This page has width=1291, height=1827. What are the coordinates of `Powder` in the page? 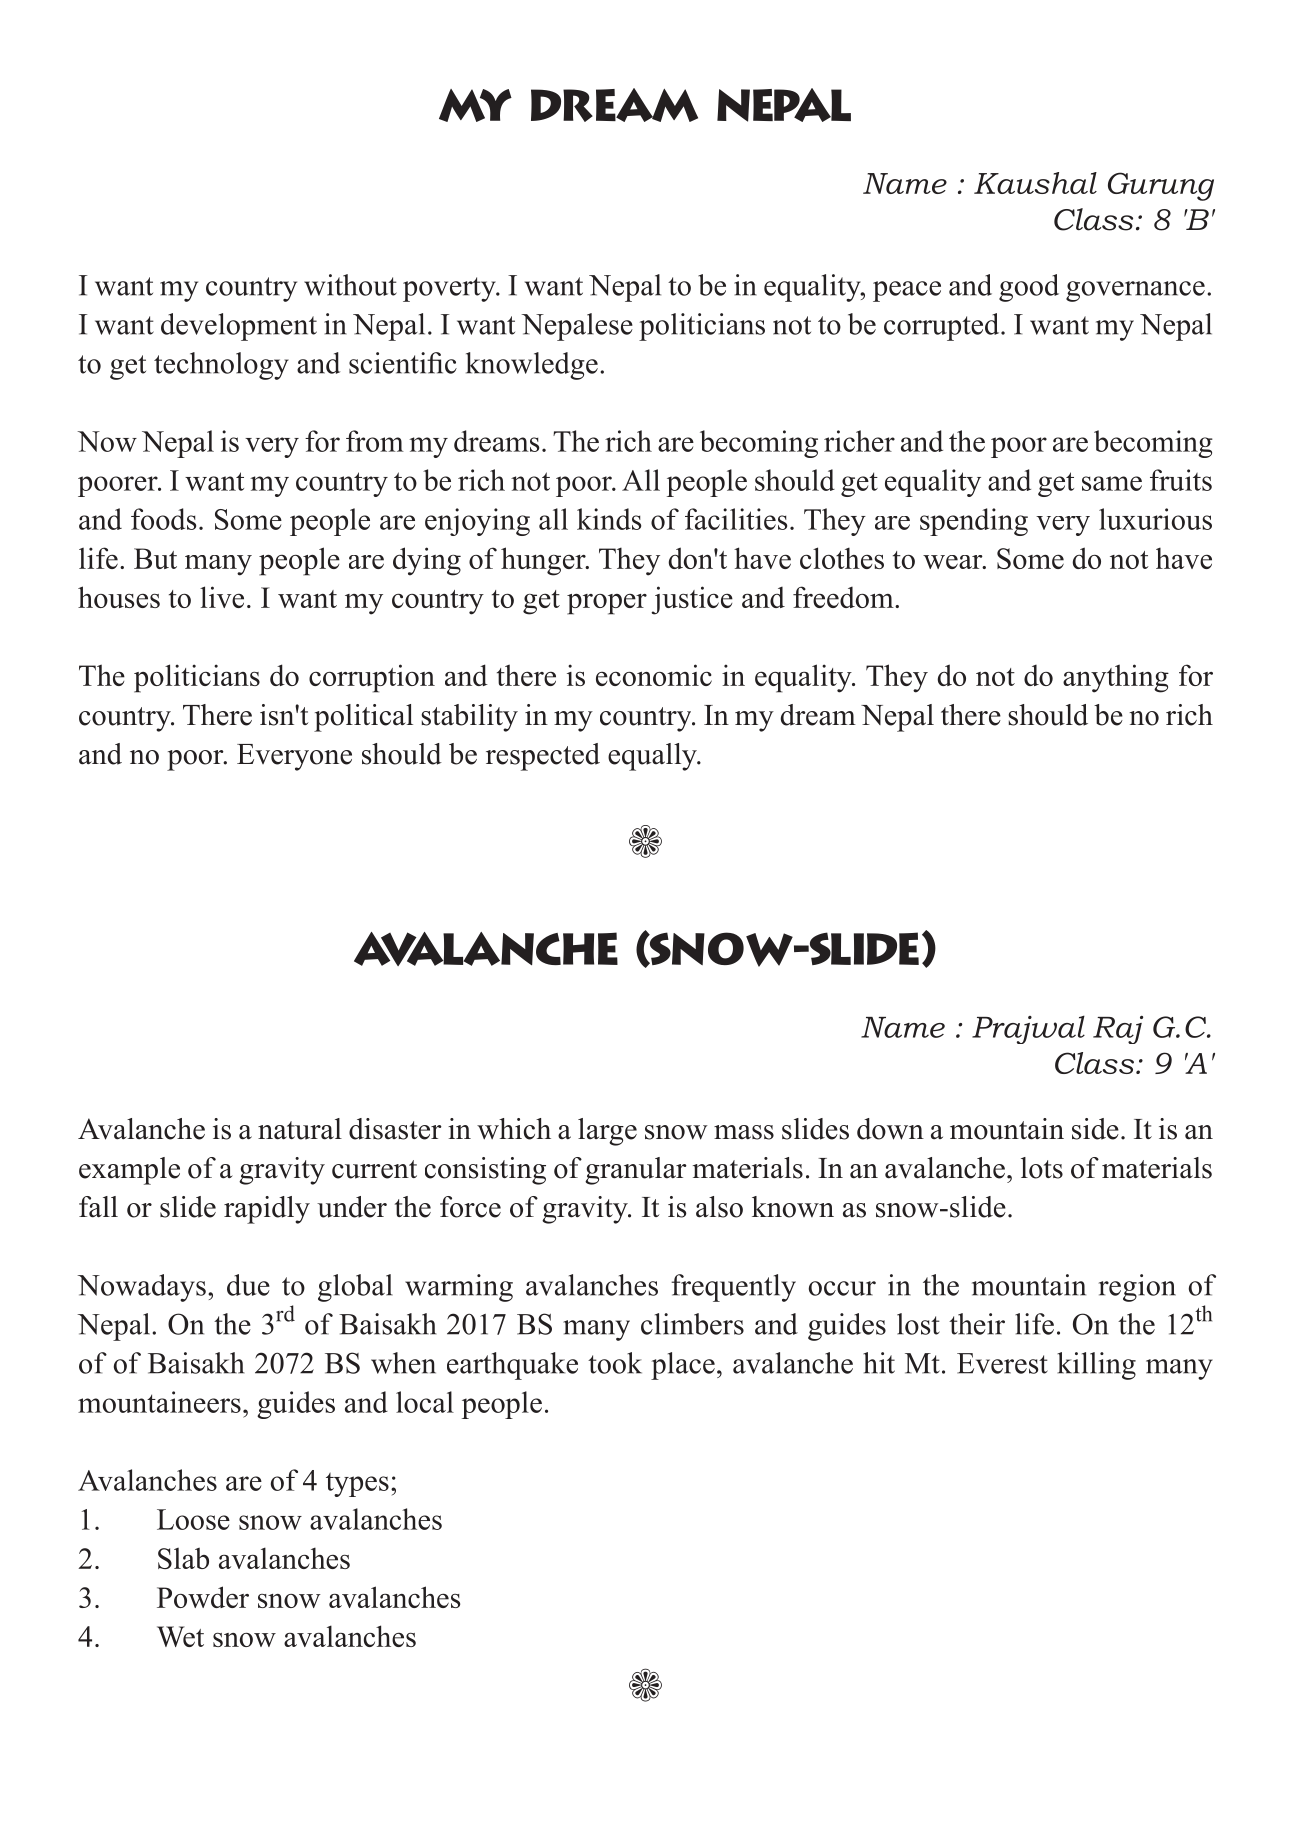 It's located at (203, 1597).
